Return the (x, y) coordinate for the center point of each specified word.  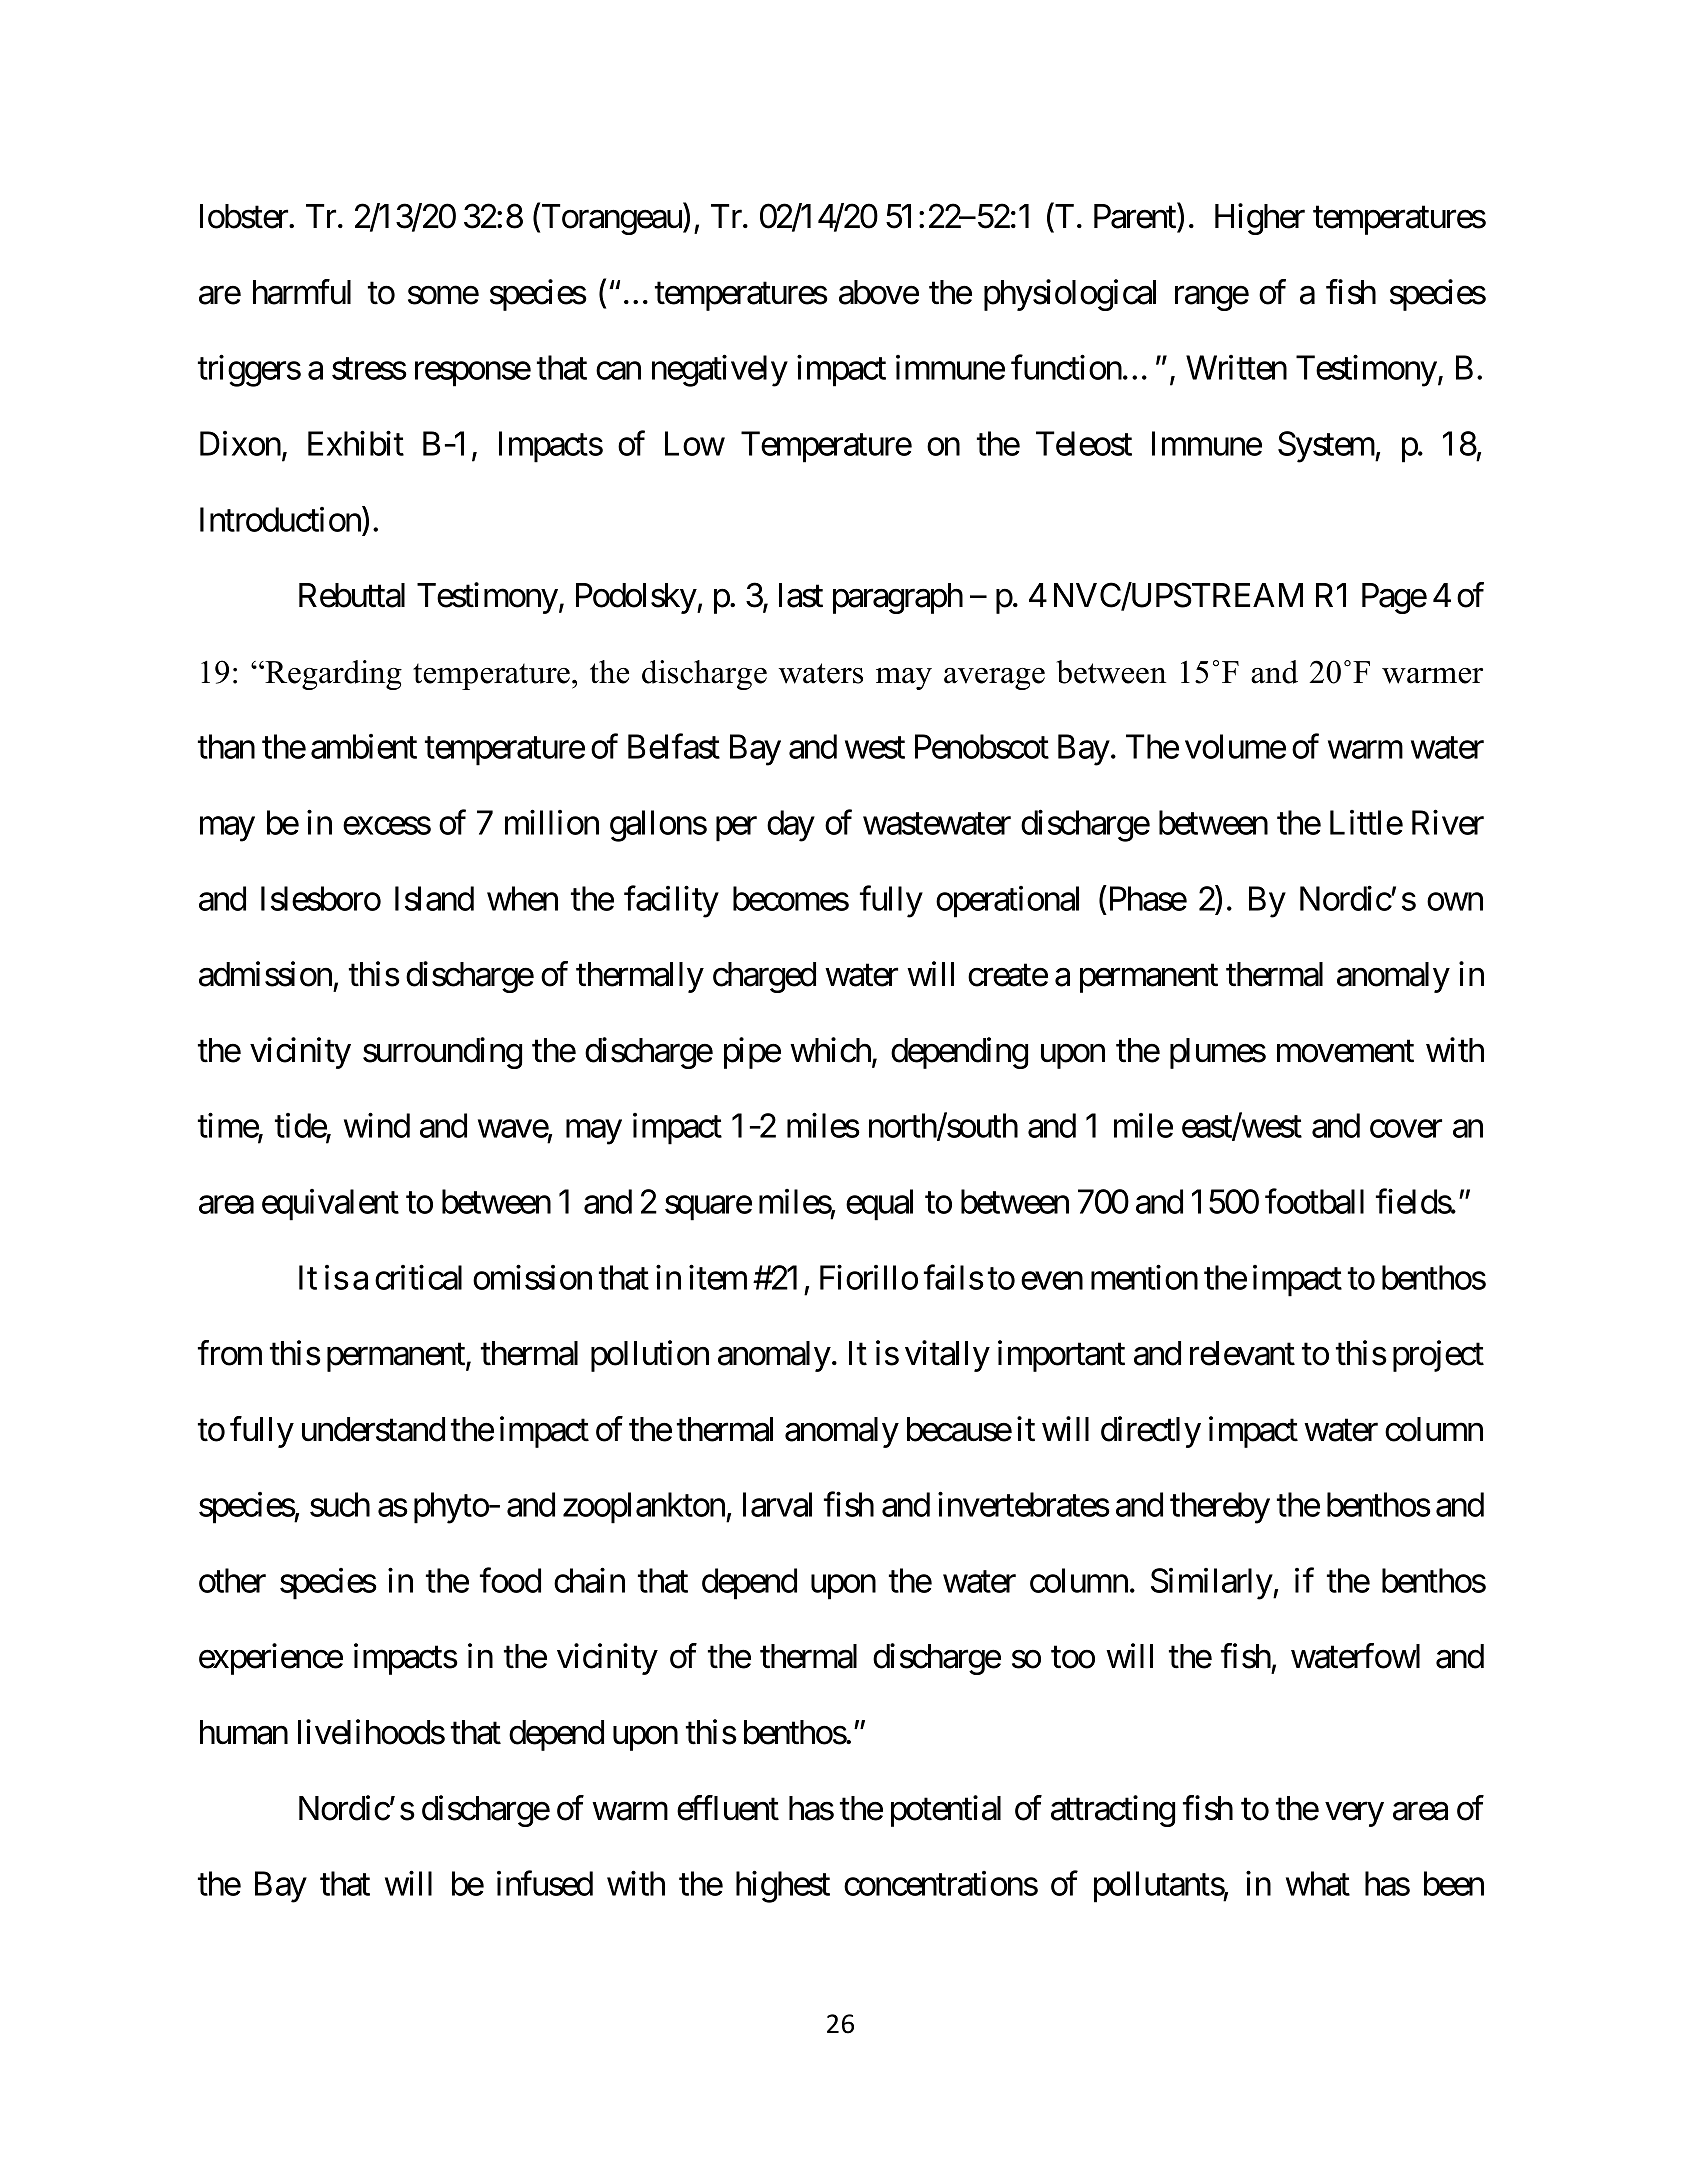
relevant (1242, 1353)
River (1448, 822)
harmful (302, 292)
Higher (1260, 219)
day (791, 826)
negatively (720, 371)
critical (418, 1277)
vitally (947, 1356)
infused (545, 1883)
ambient (364, 746)
